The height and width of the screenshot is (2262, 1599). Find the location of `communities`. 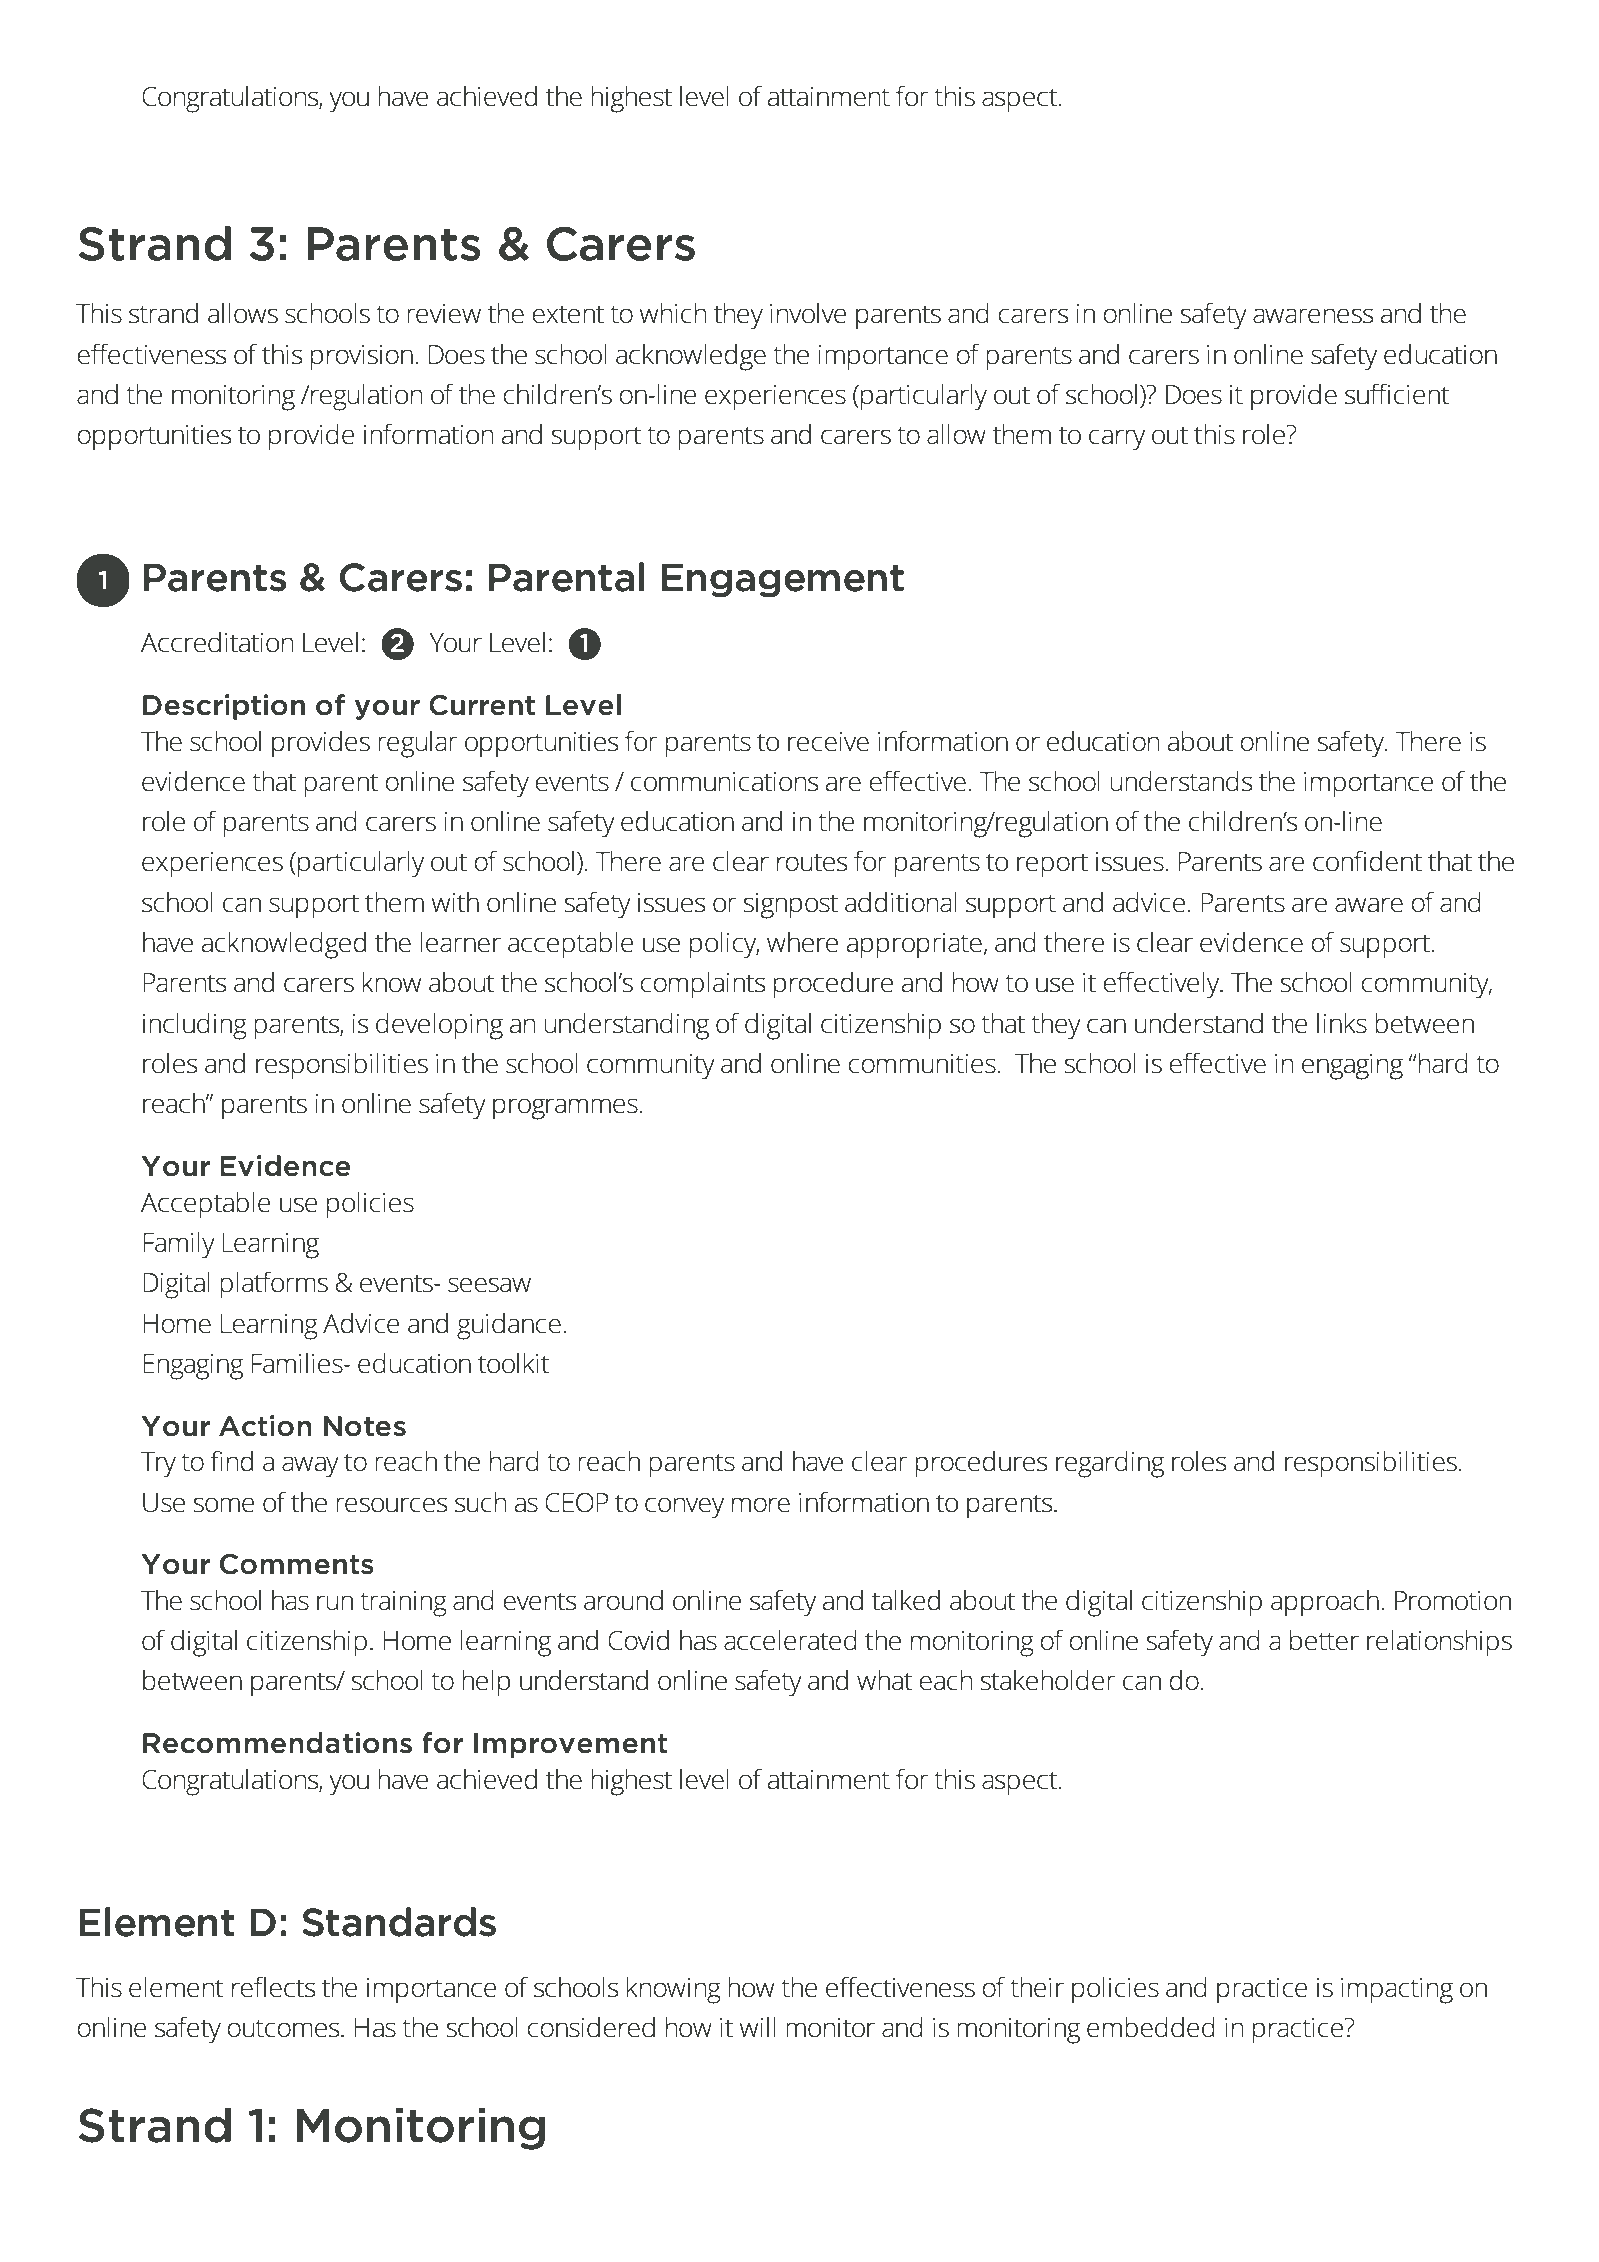

communities is located at coordinates (923, 1064).
